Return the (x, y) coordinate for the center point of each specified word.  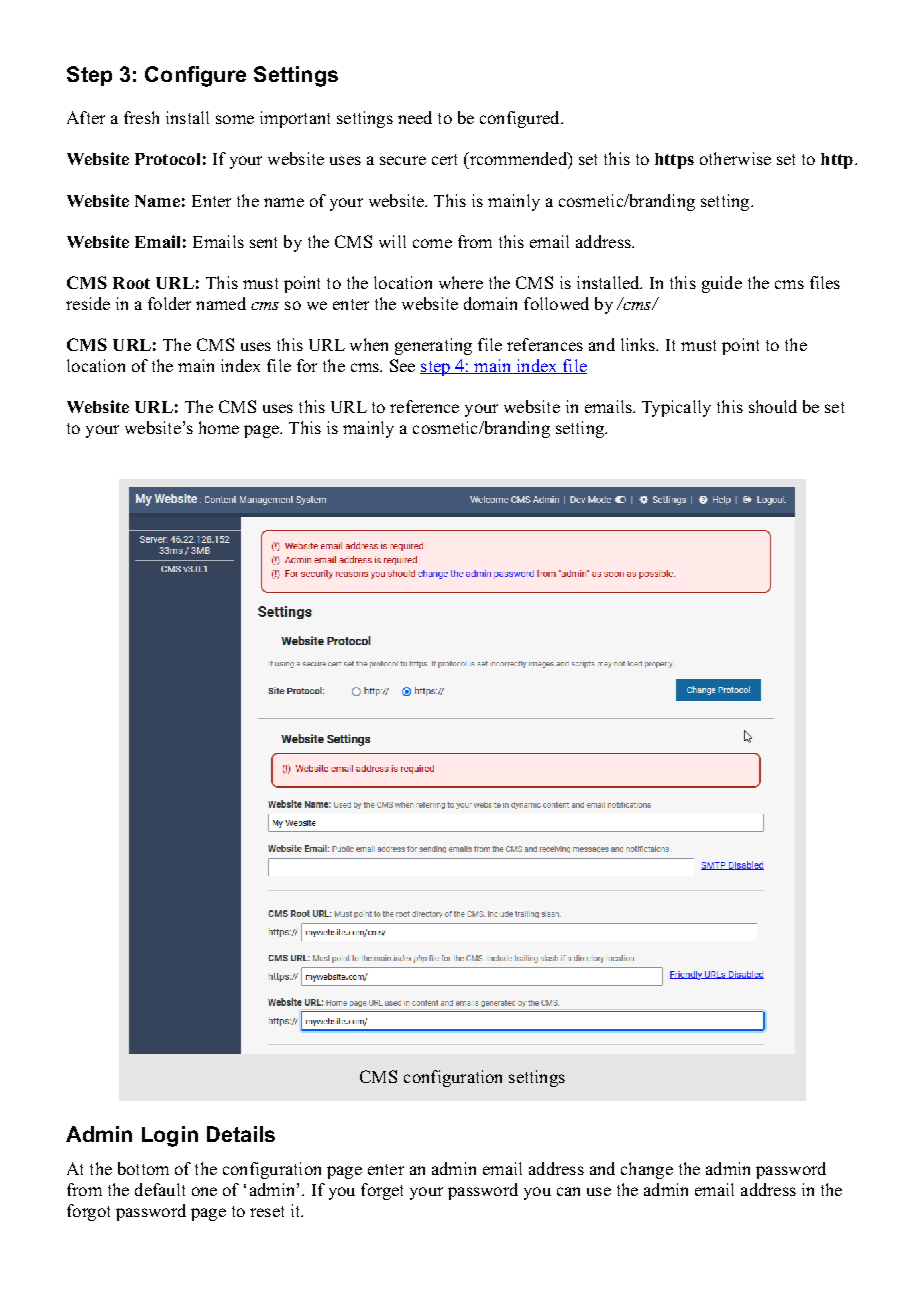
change (647, 1170)
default (160, 1189)
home (219, 427)
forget (382, 1191)
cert (444, 159)
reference (424, 406)
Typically (676, 408)
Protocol (167, 159)
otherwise (735, 158)
